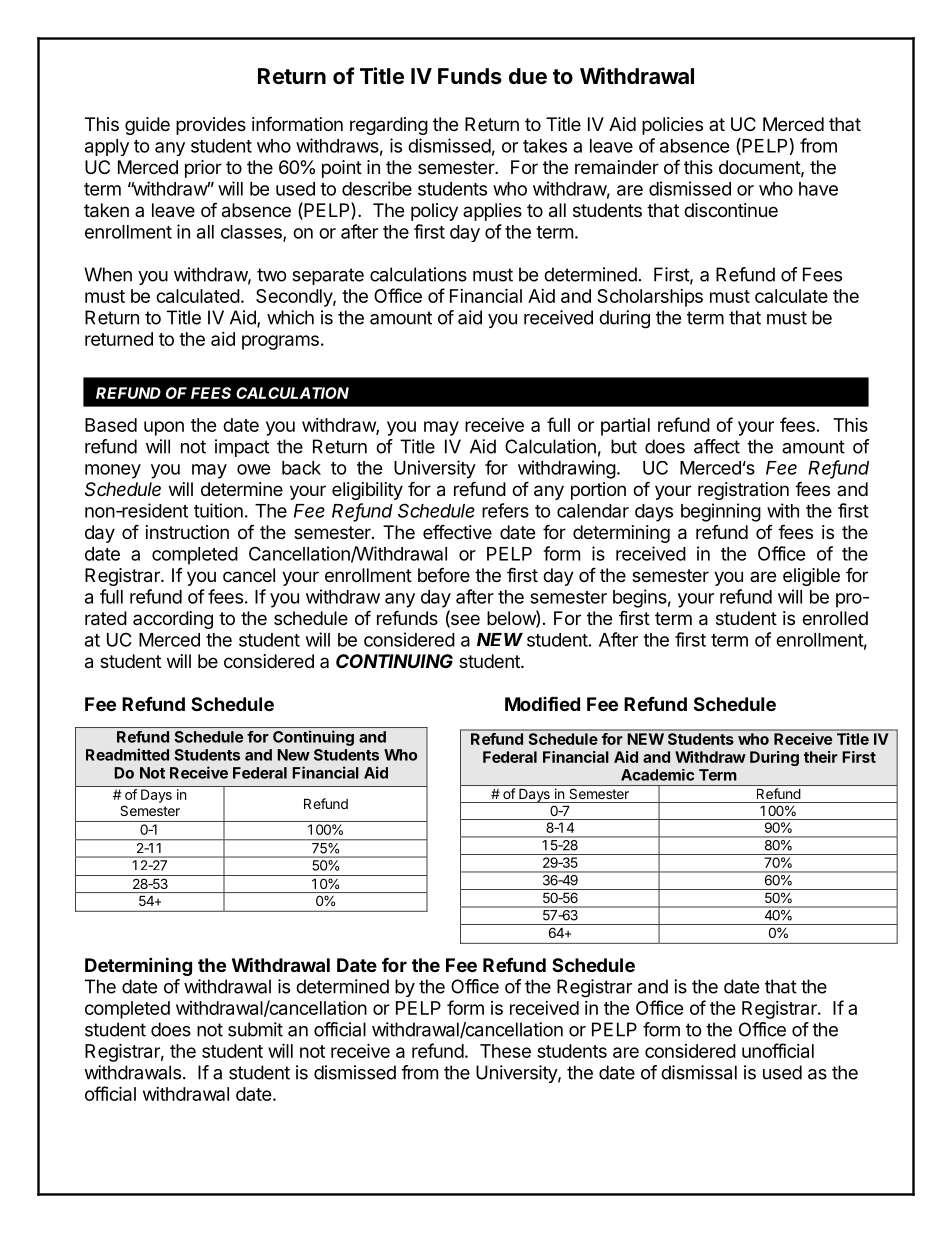 The height and width of the page is (1233, 952). Describe the element at coordinates (127, 754) in the page. I see `Readmitted` at that location.
